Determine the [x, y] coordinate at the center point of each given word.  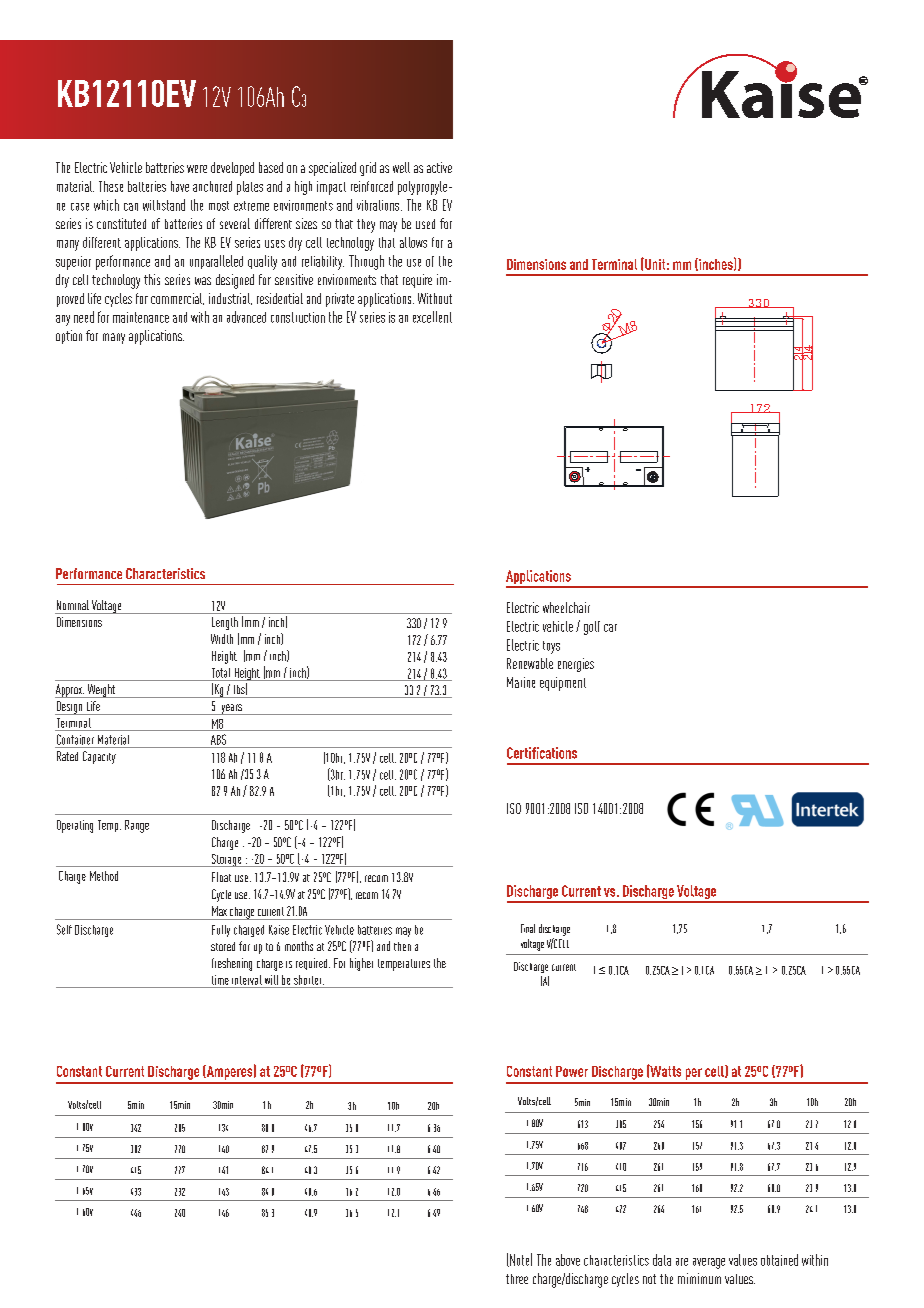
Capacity [99, 757]
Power [572, 1071]
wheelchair [566, 607]
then [402, 946]
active [439, 167]
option [69, 337]
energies [576, 665]
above [568, 1260]
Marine [521, 682]
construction [298, 317]
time [220, 980]
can [131, 207]
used [425, 224]
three [517, 1279]
